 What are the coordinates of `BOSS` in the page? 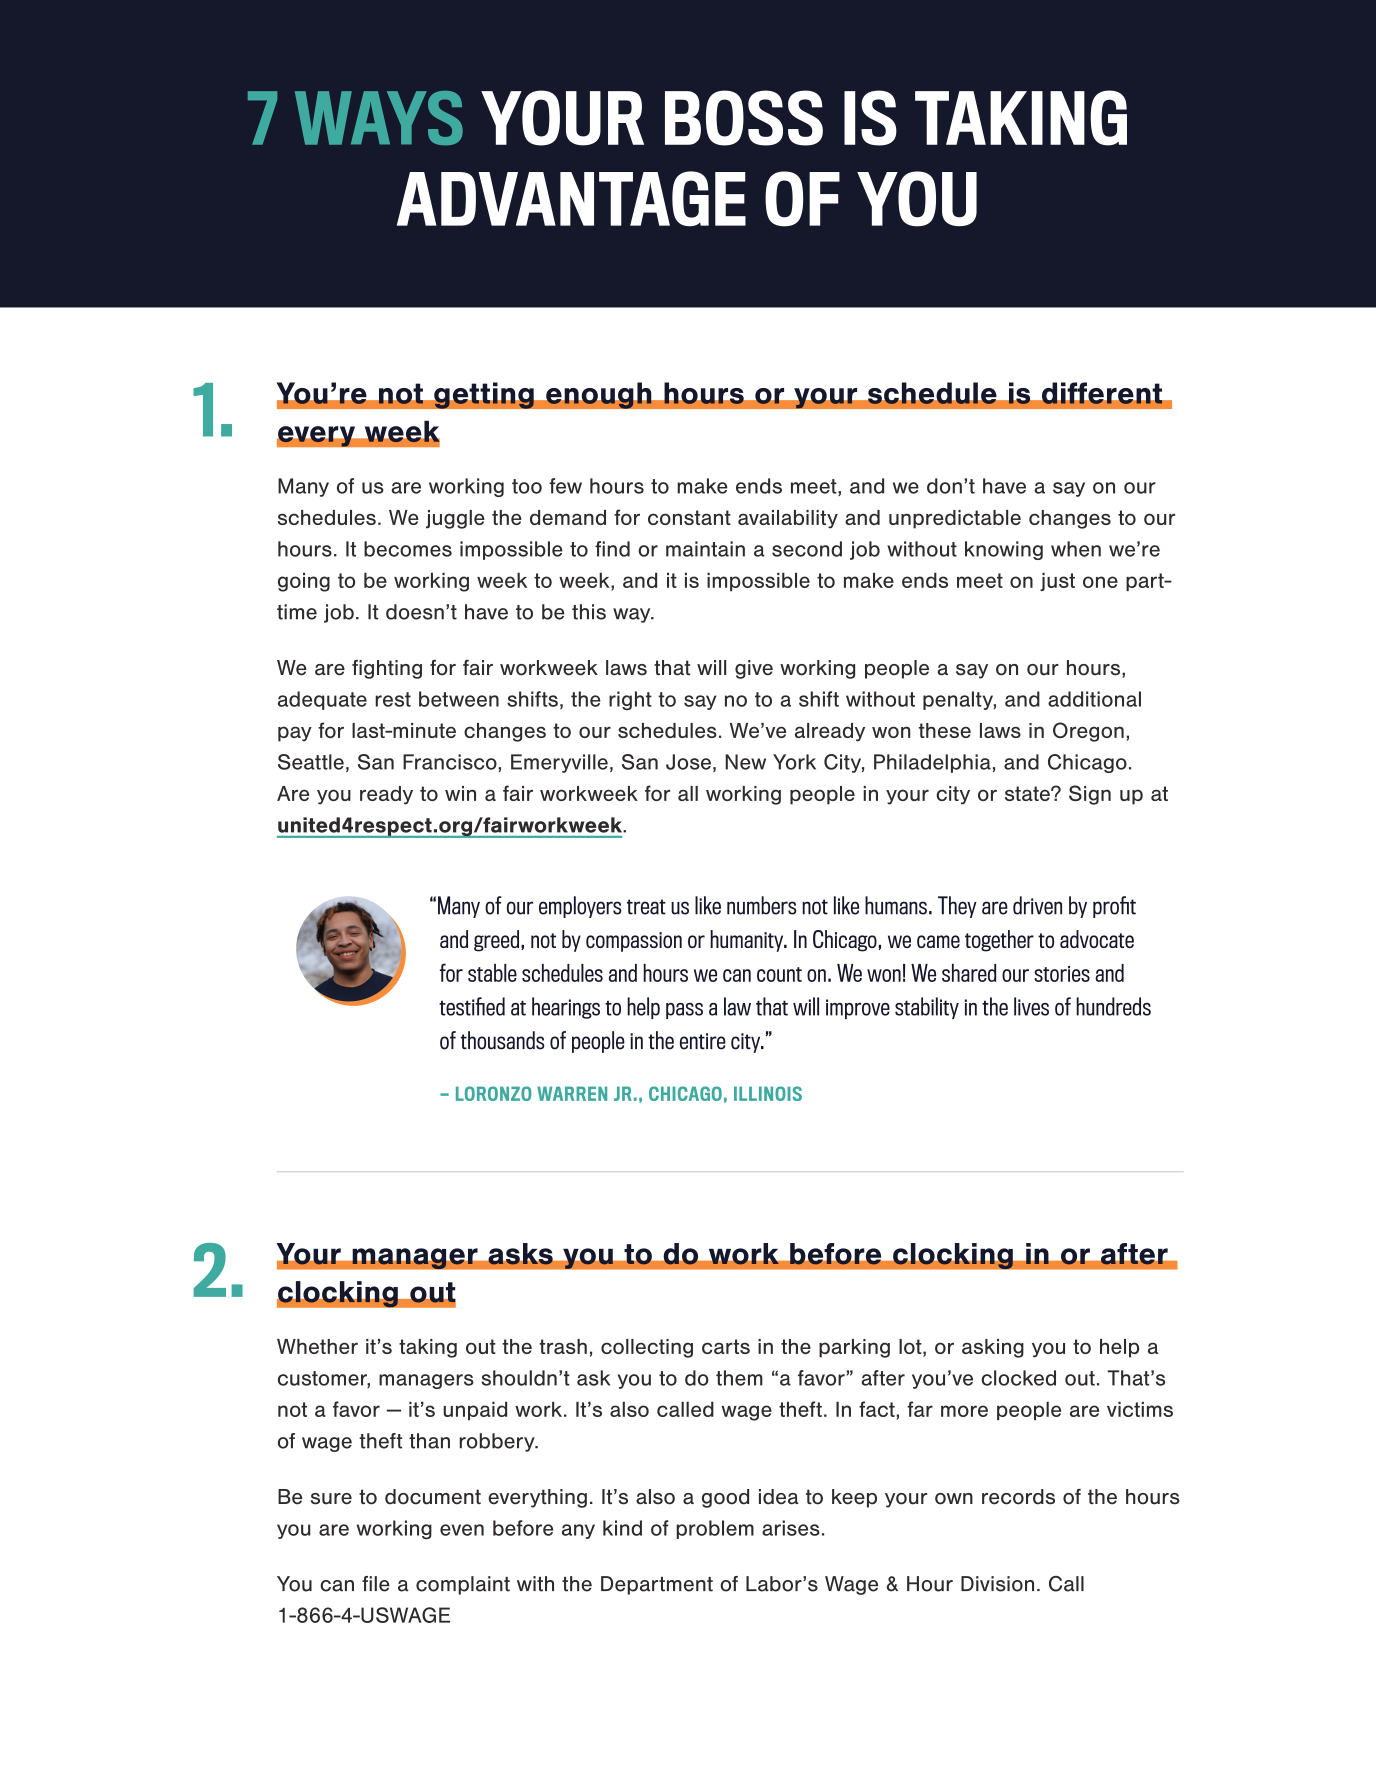 It's located at (744, 118).
